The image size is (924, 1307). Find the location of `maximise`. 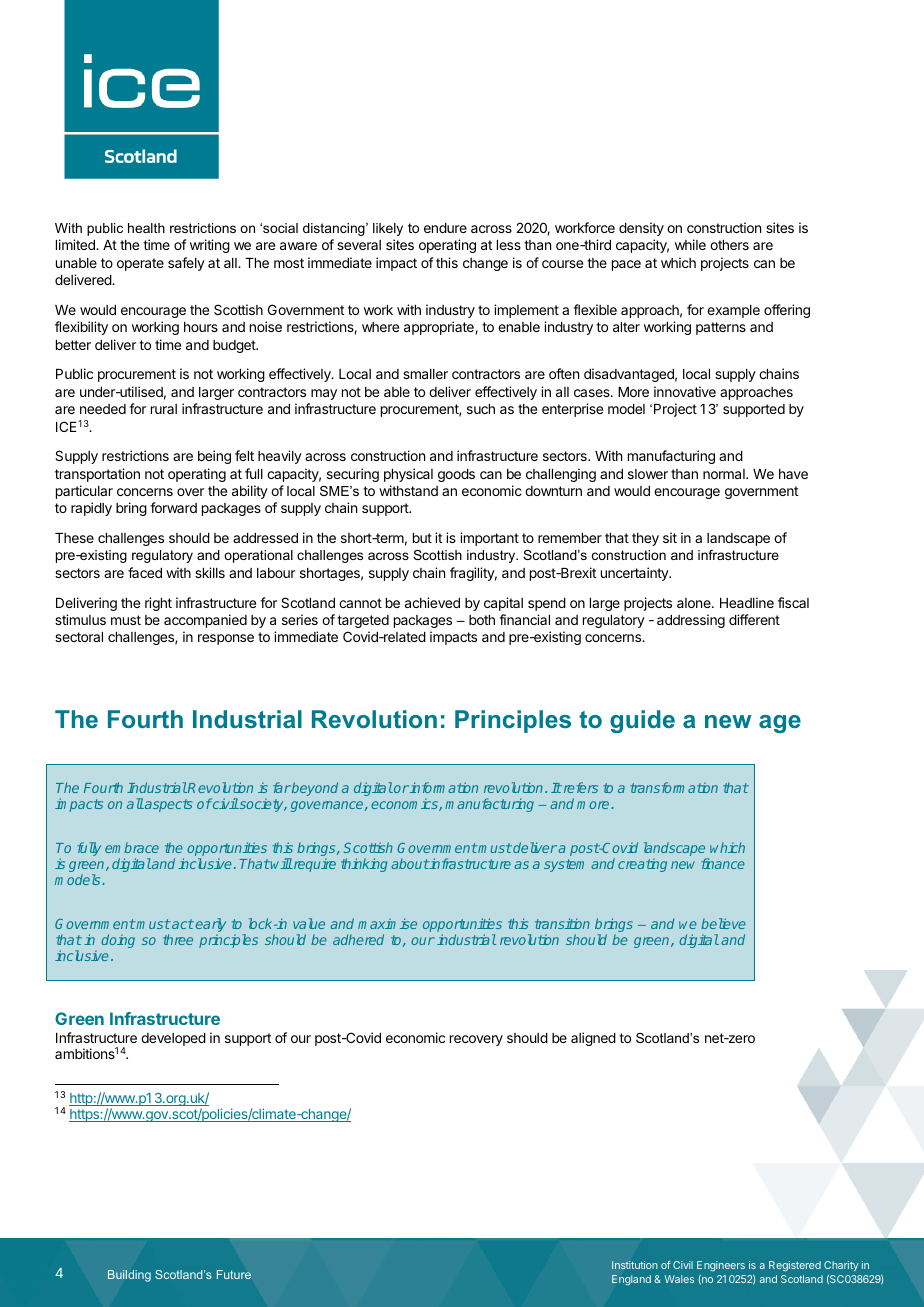

maximise is located at coordinates (387, 923).
